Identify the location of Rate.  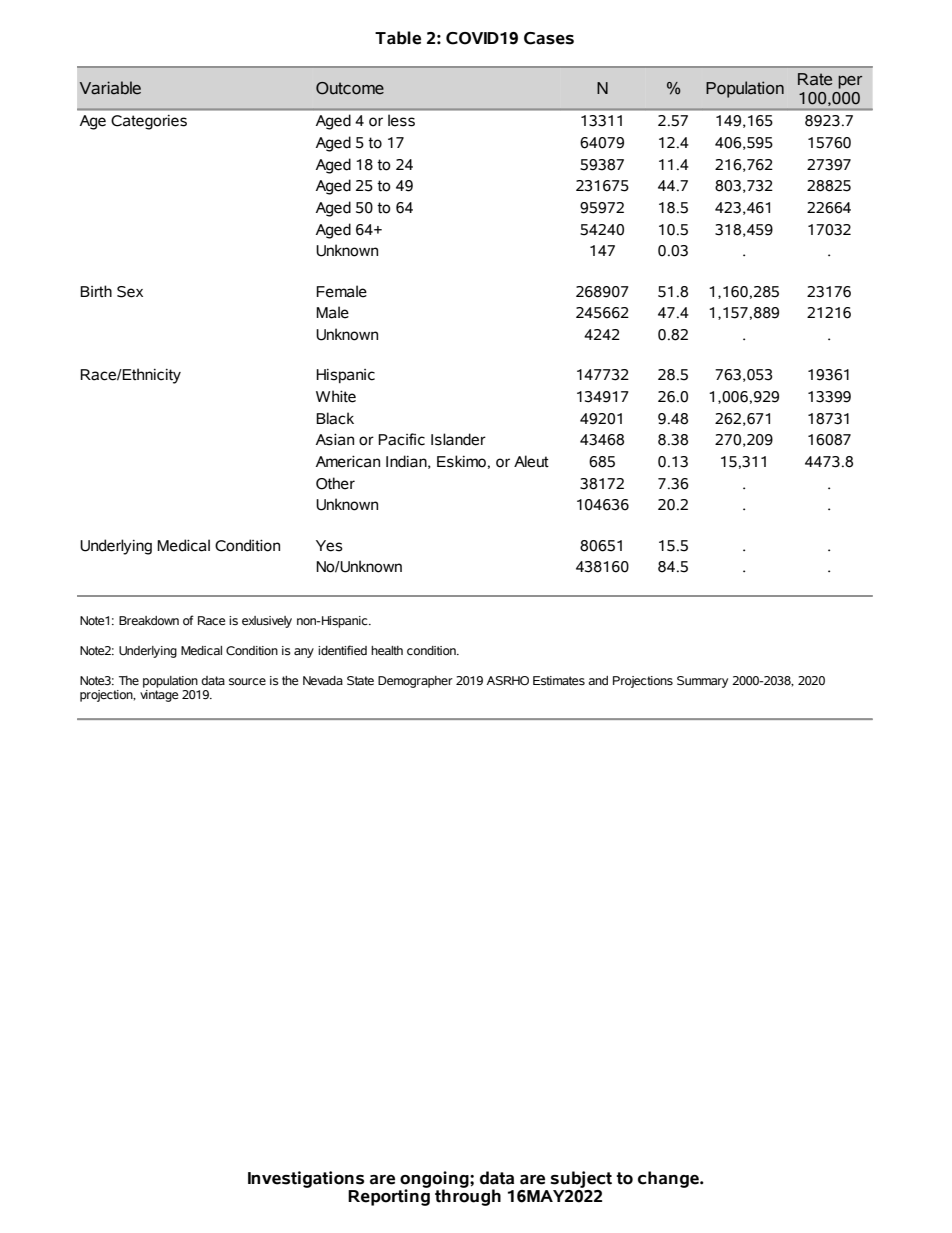
(815, 79).
